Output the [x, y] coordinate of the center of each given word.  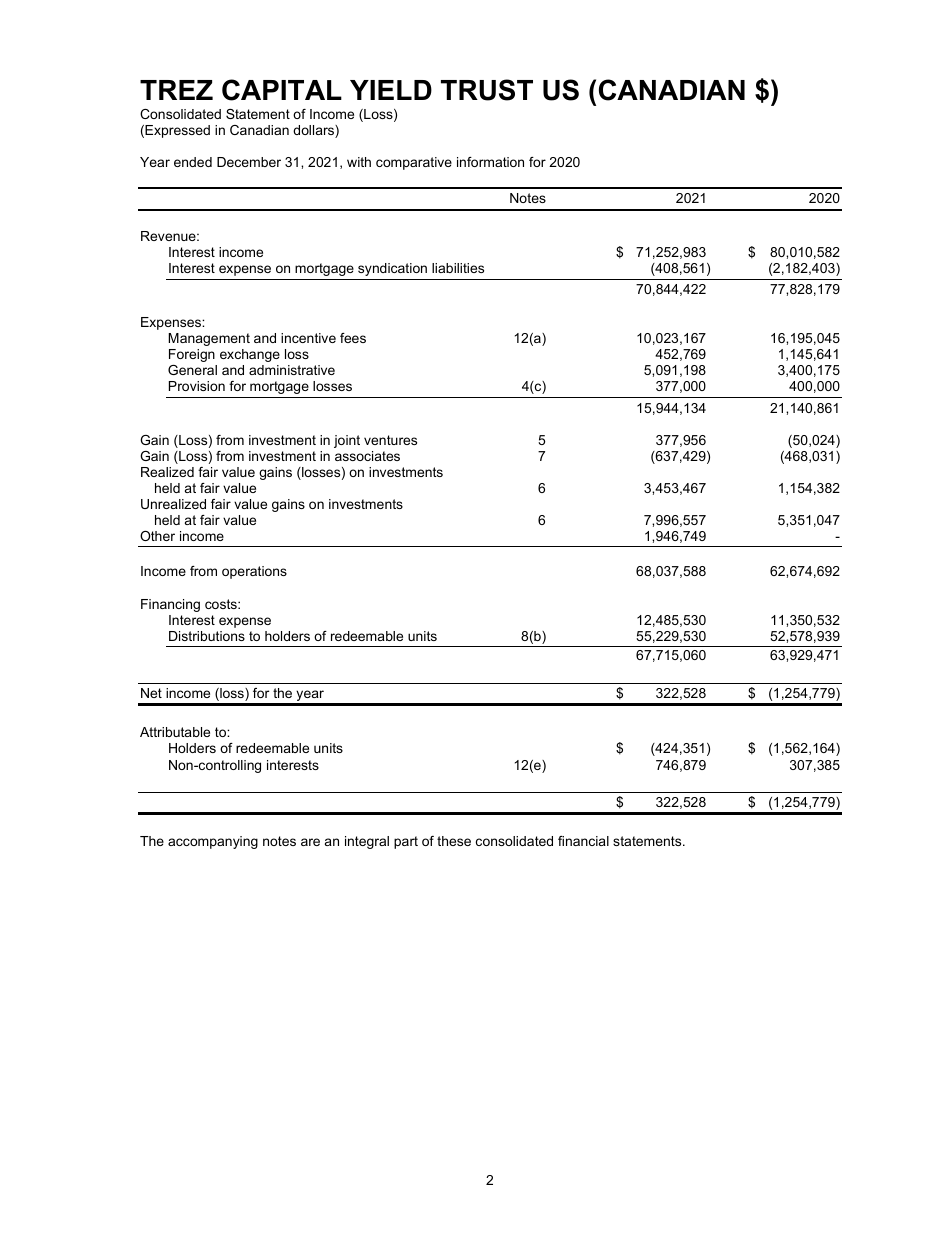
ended [193, 162]
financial [583, 841]
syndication [392, 269]
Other [157, 536]
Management [209, 339]
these [454, 841]
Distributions [207, 636]
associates [367, 456]
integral [367, 842]
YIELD [391, 90]
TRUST [487, 90]
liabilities [458, 268]
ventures [390, 440]
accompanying [213, 842]
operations [254, 572]
